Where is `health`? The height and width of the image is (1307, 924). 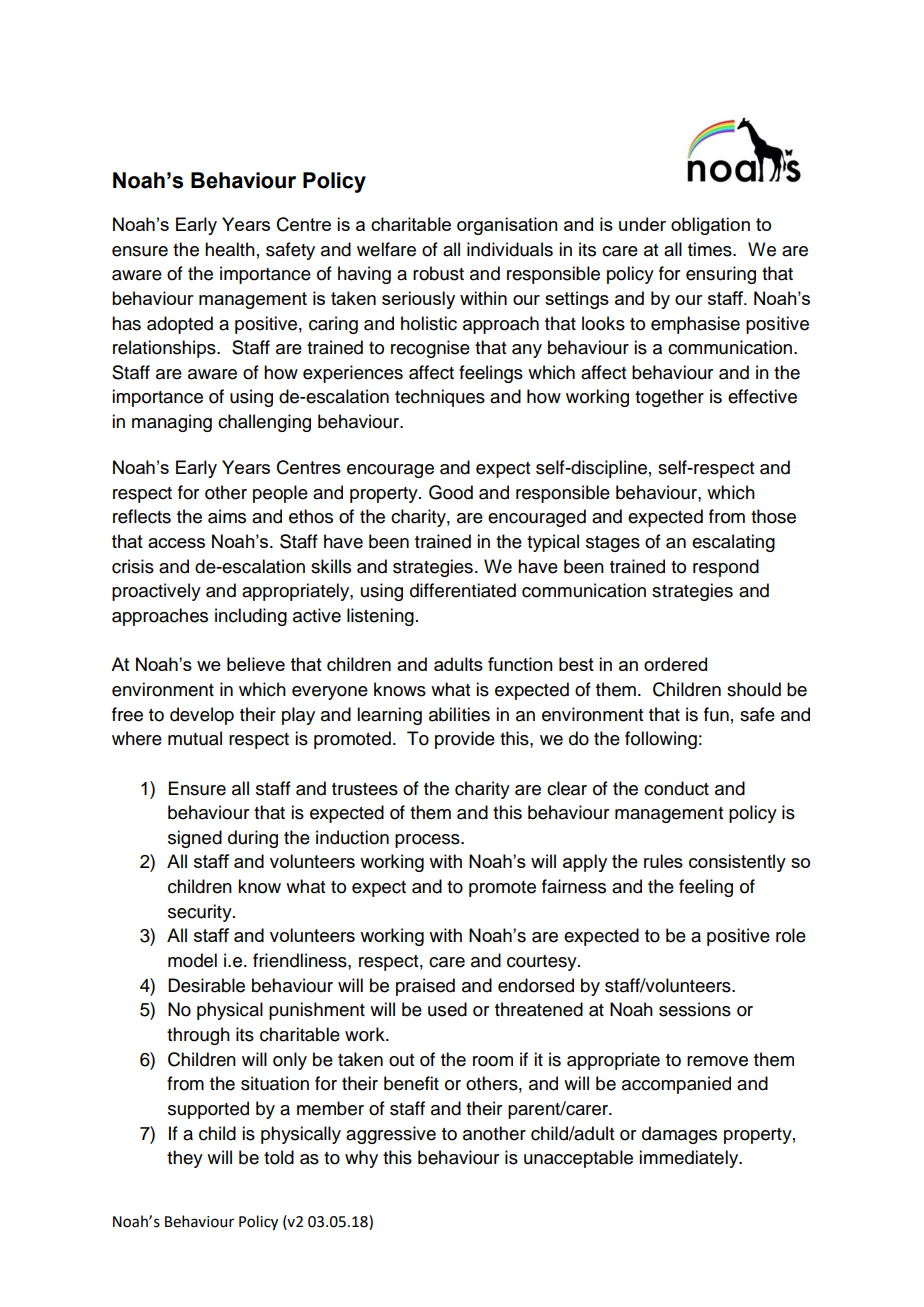
health is located at coordinates (230, 249).
